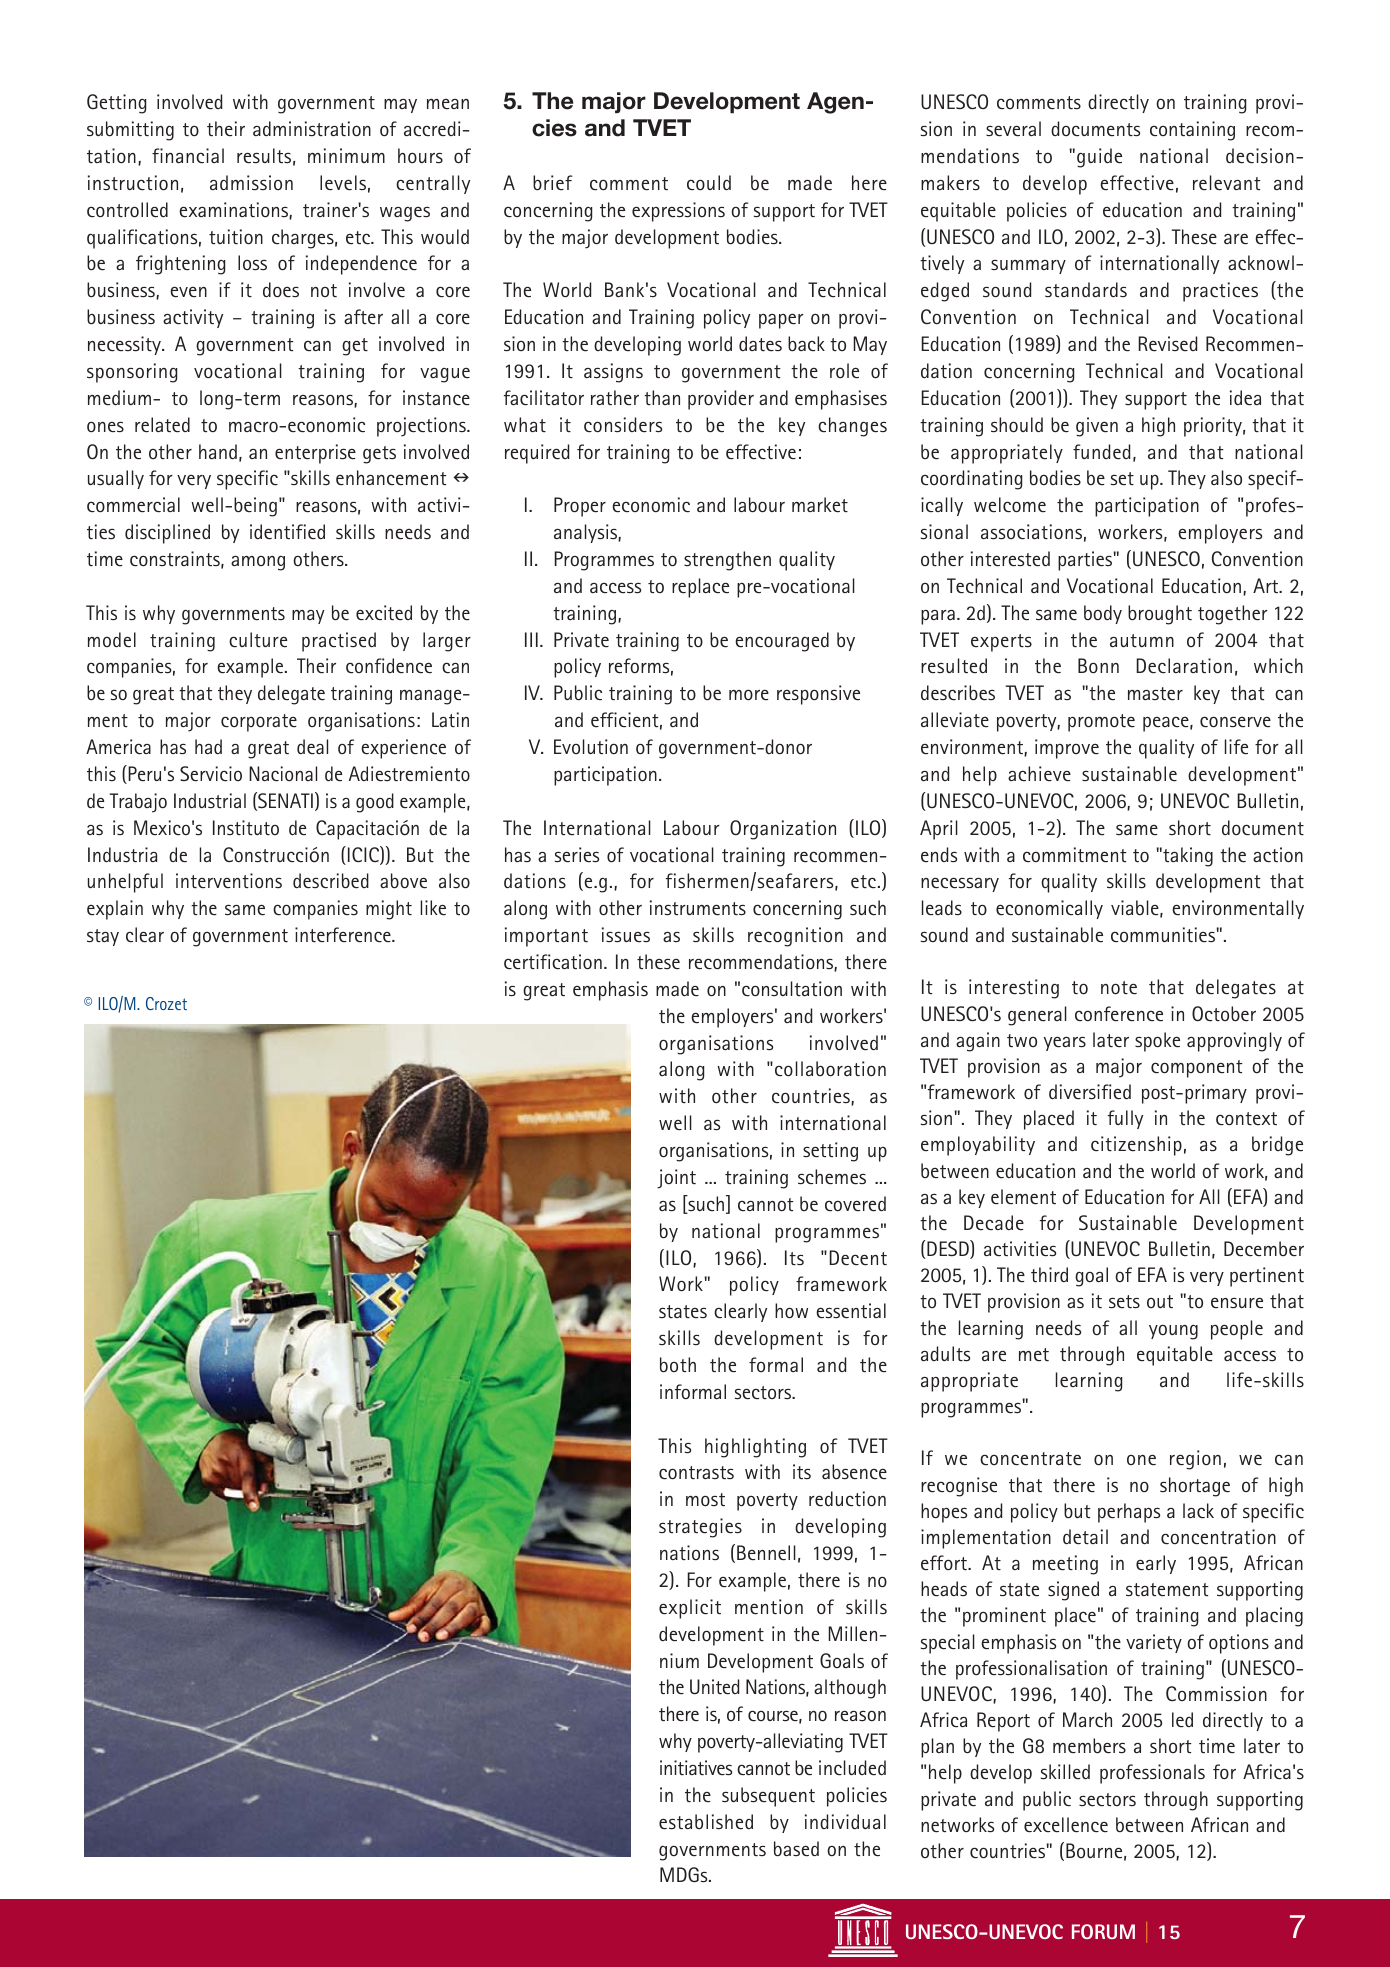 This page has width=1390, height=1967. What do you see at coordinates (727, 561) in the page?
I see `strengthen` at bounding box center [727, 561].
